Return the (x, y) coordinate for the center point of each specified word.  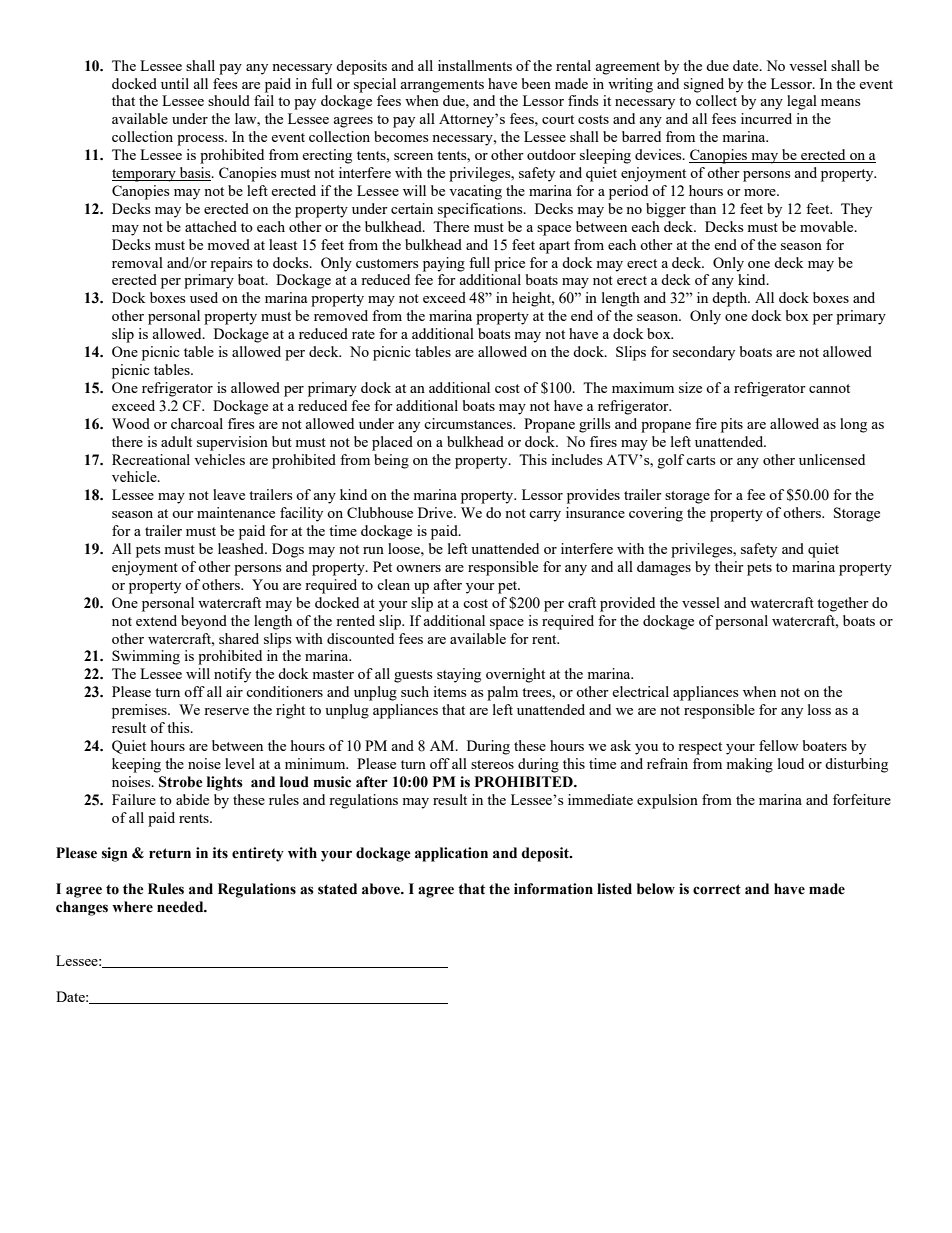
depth (730, 299)
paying (444, 264)
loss (819, 709)
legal (802, 102)
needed (181, 907)
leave (229, 494)
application (451, 854)
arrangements (442, 86)
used (204, 297)
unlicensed (832, 459)
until (175, 83)
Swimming (146, 657)
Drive (436, 512)
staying (459, 675)
